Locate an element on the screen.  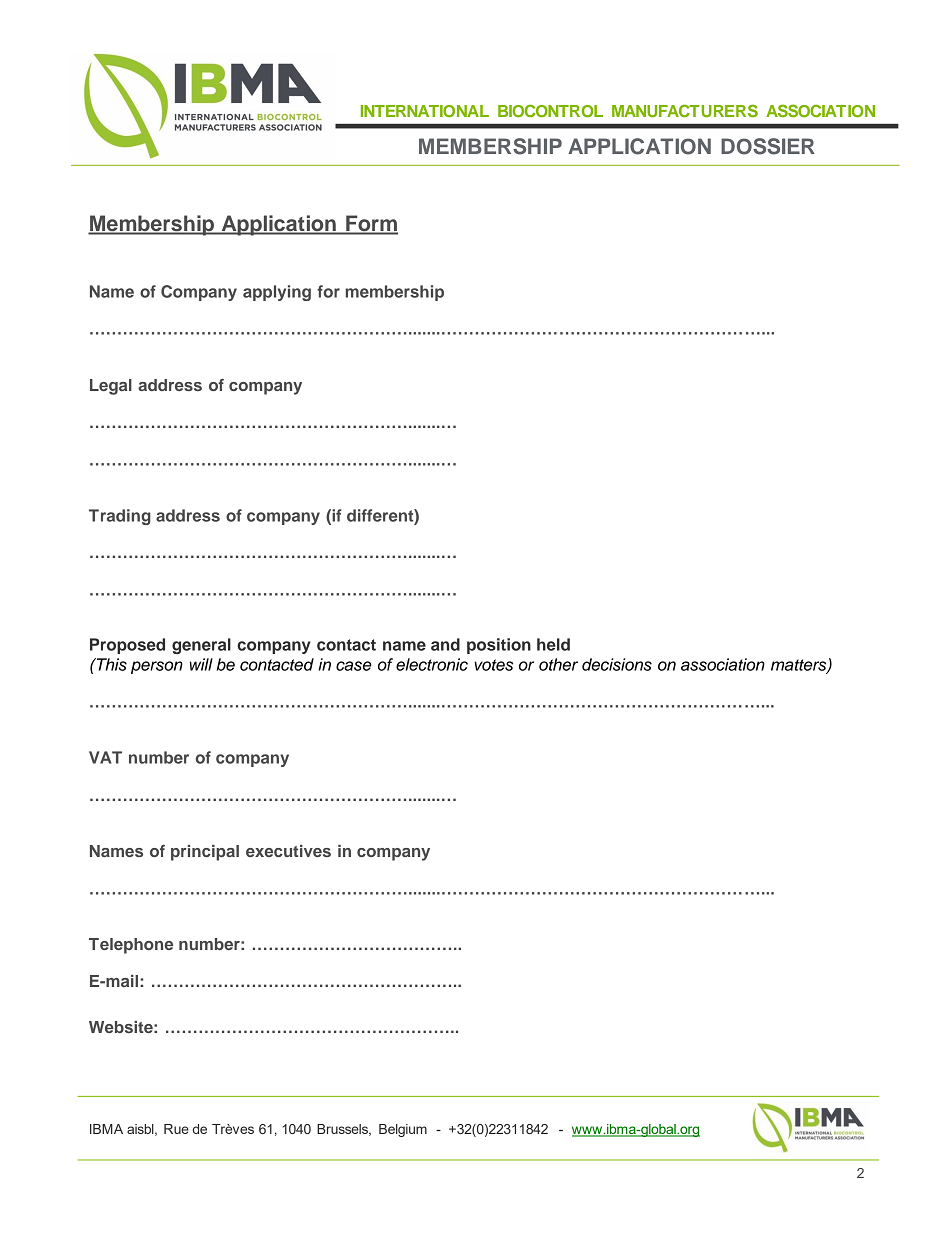
general is located at coordinates (201, 646).
